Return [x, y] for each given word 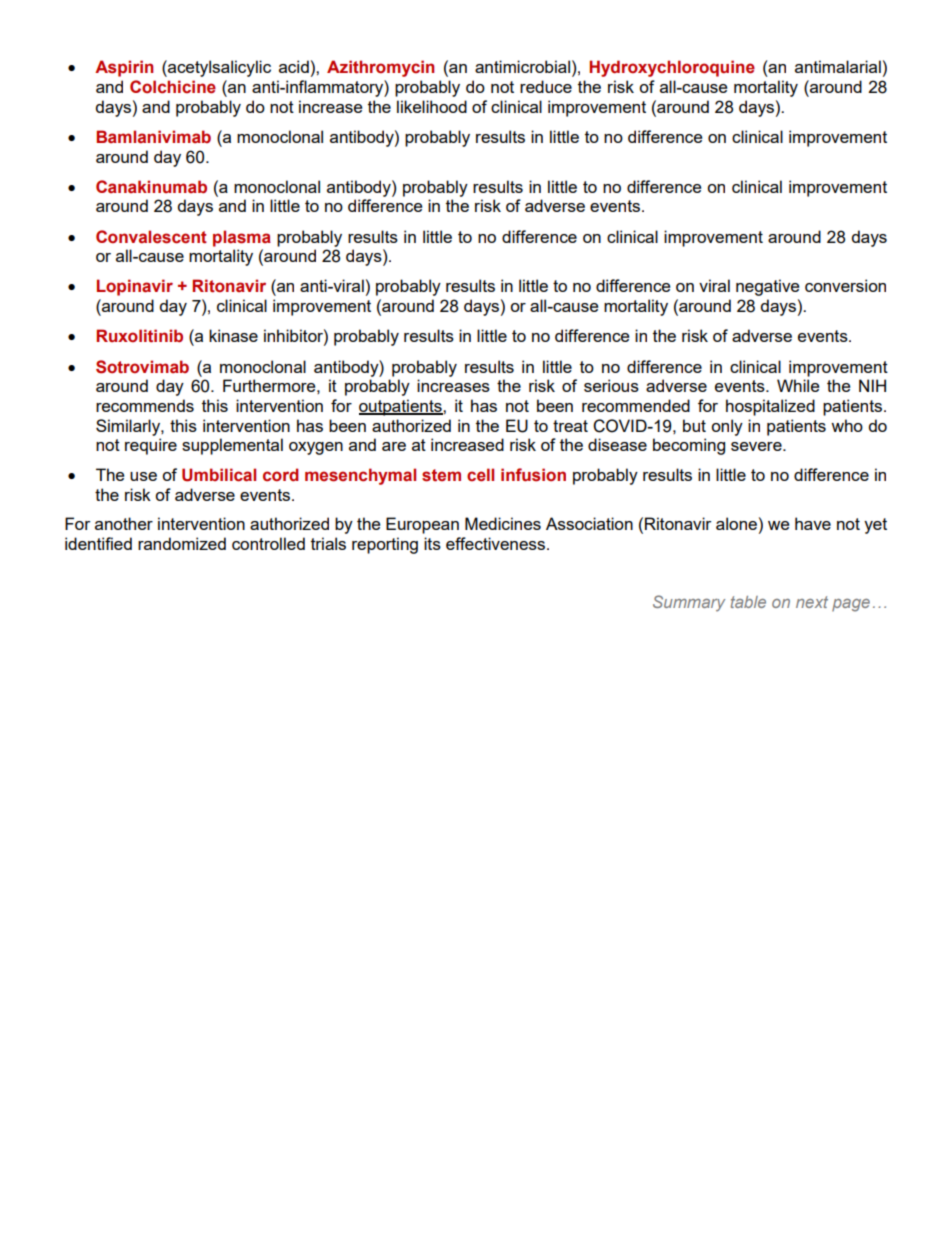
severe [757, 446]
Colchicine [173, 87]
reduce [546, 86]
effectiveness [495, 543]
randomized [182, 543]
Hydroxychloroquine [672, 68]
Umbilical [219, 475]
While [798, 385]
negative [767, 287]
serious [611, 385]
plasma [242, 238]
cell [480, 475]
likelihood [432, 106]
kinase [233, 335]
